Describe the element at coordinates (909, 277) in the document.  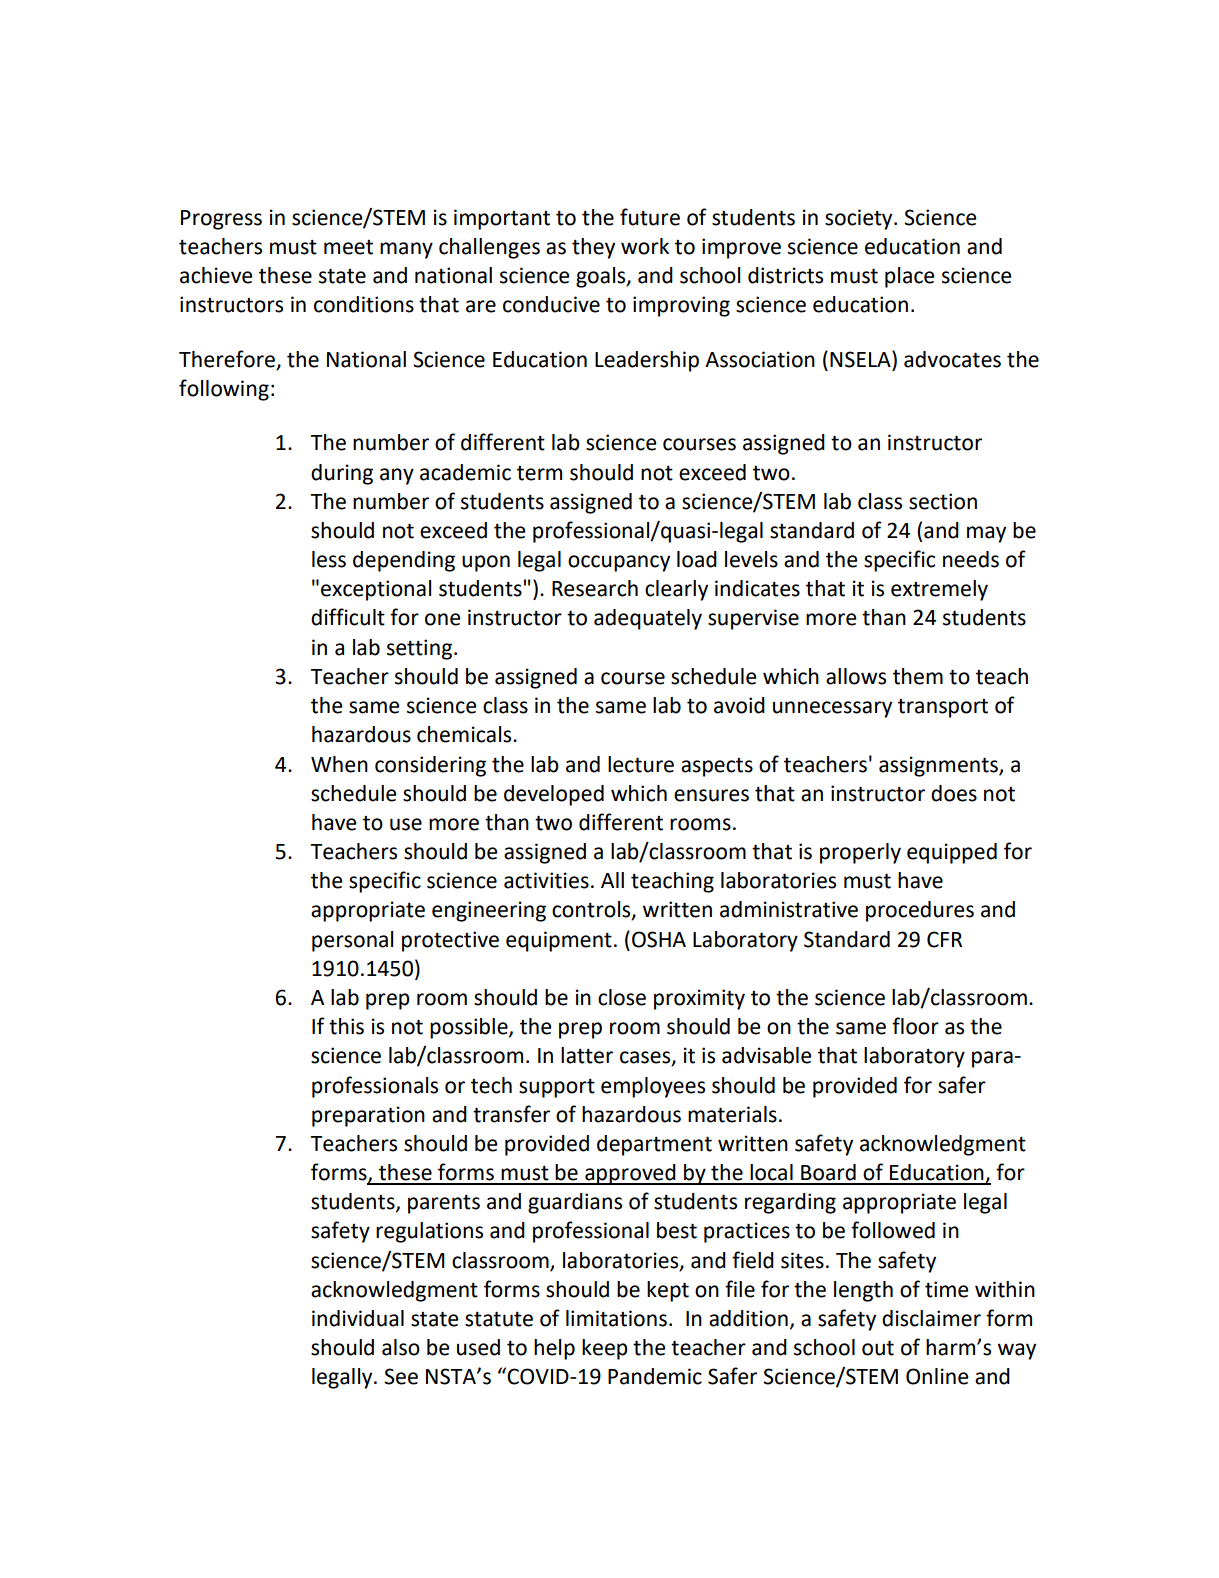
I see `place` at that location.
